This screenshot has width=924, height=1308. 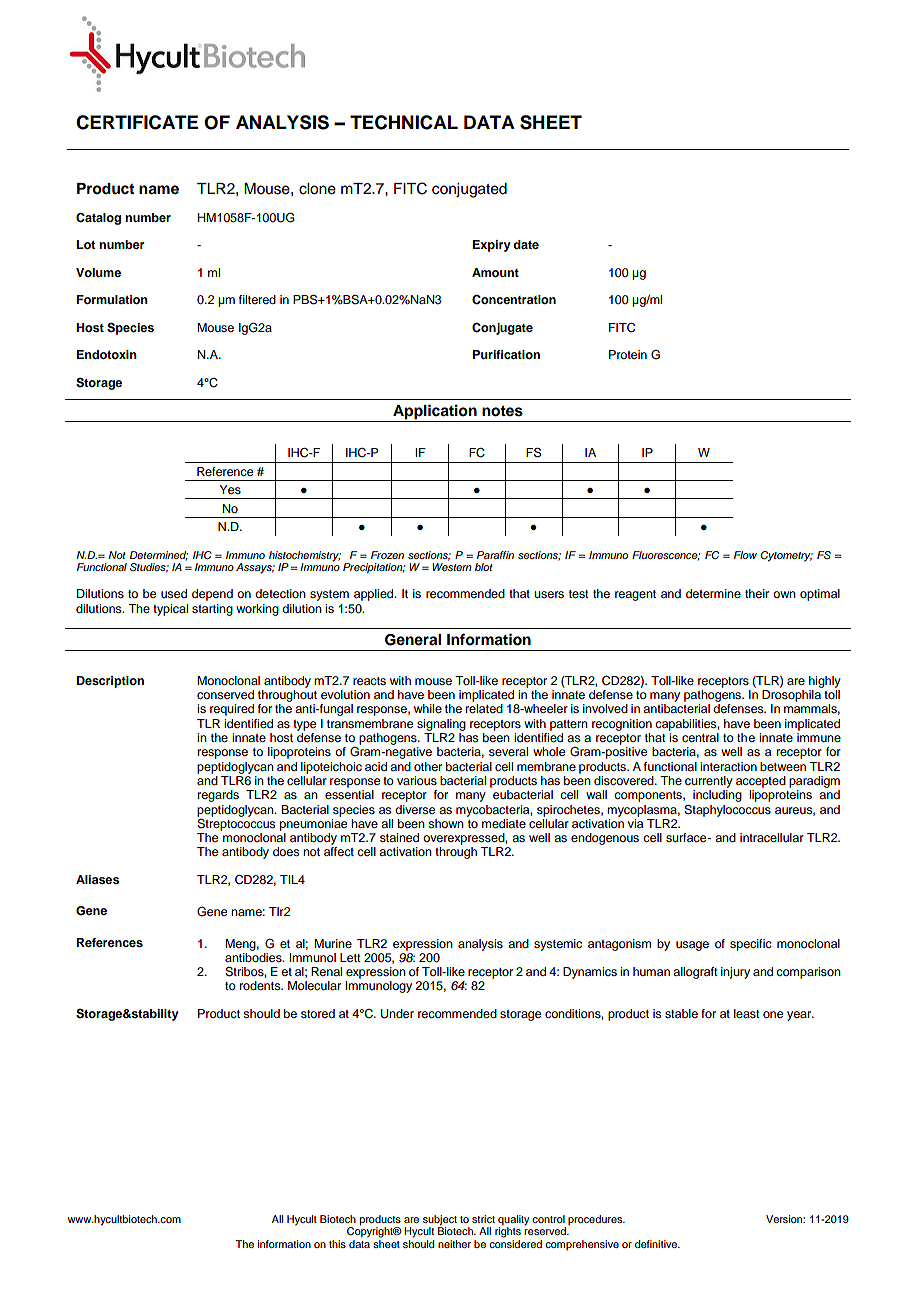 What do you see at coordinates (484, 708) in the screenshot?
I see `related` at bounding box center [484, 708].
